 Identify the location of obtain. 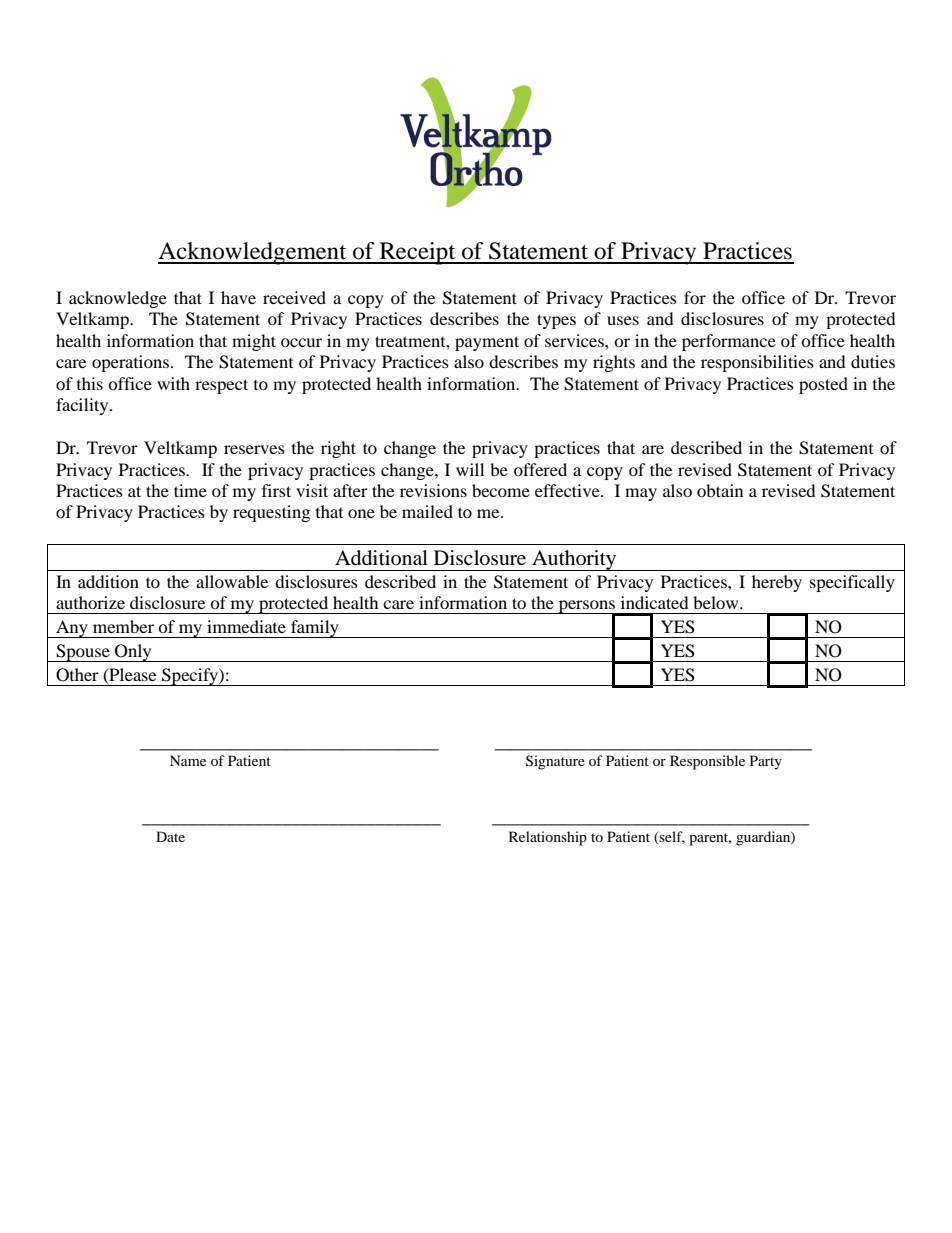
(720, 490).
